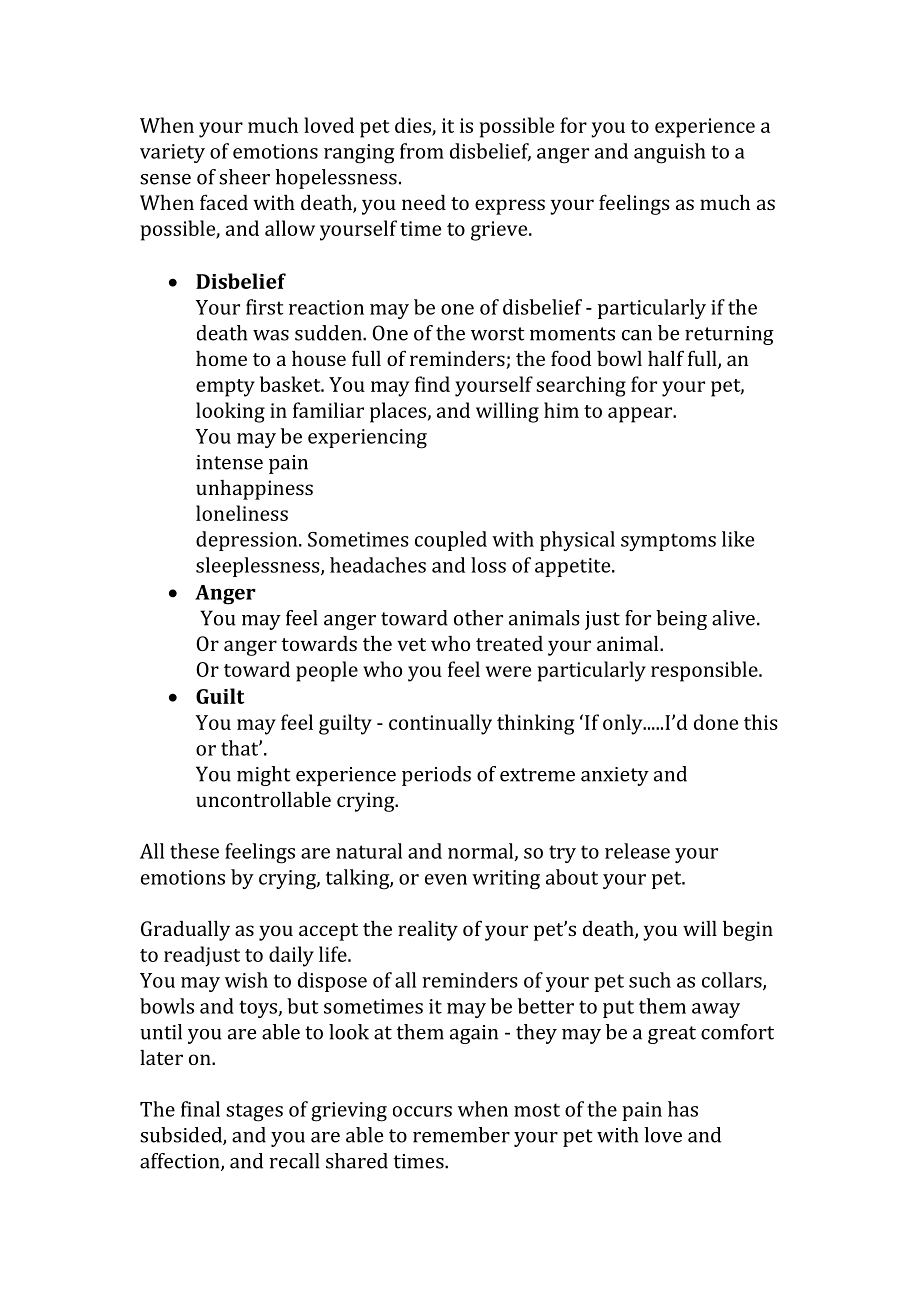 This screenshot has height=1308, width=924. I want to click on stages, so click(254, 1112).
